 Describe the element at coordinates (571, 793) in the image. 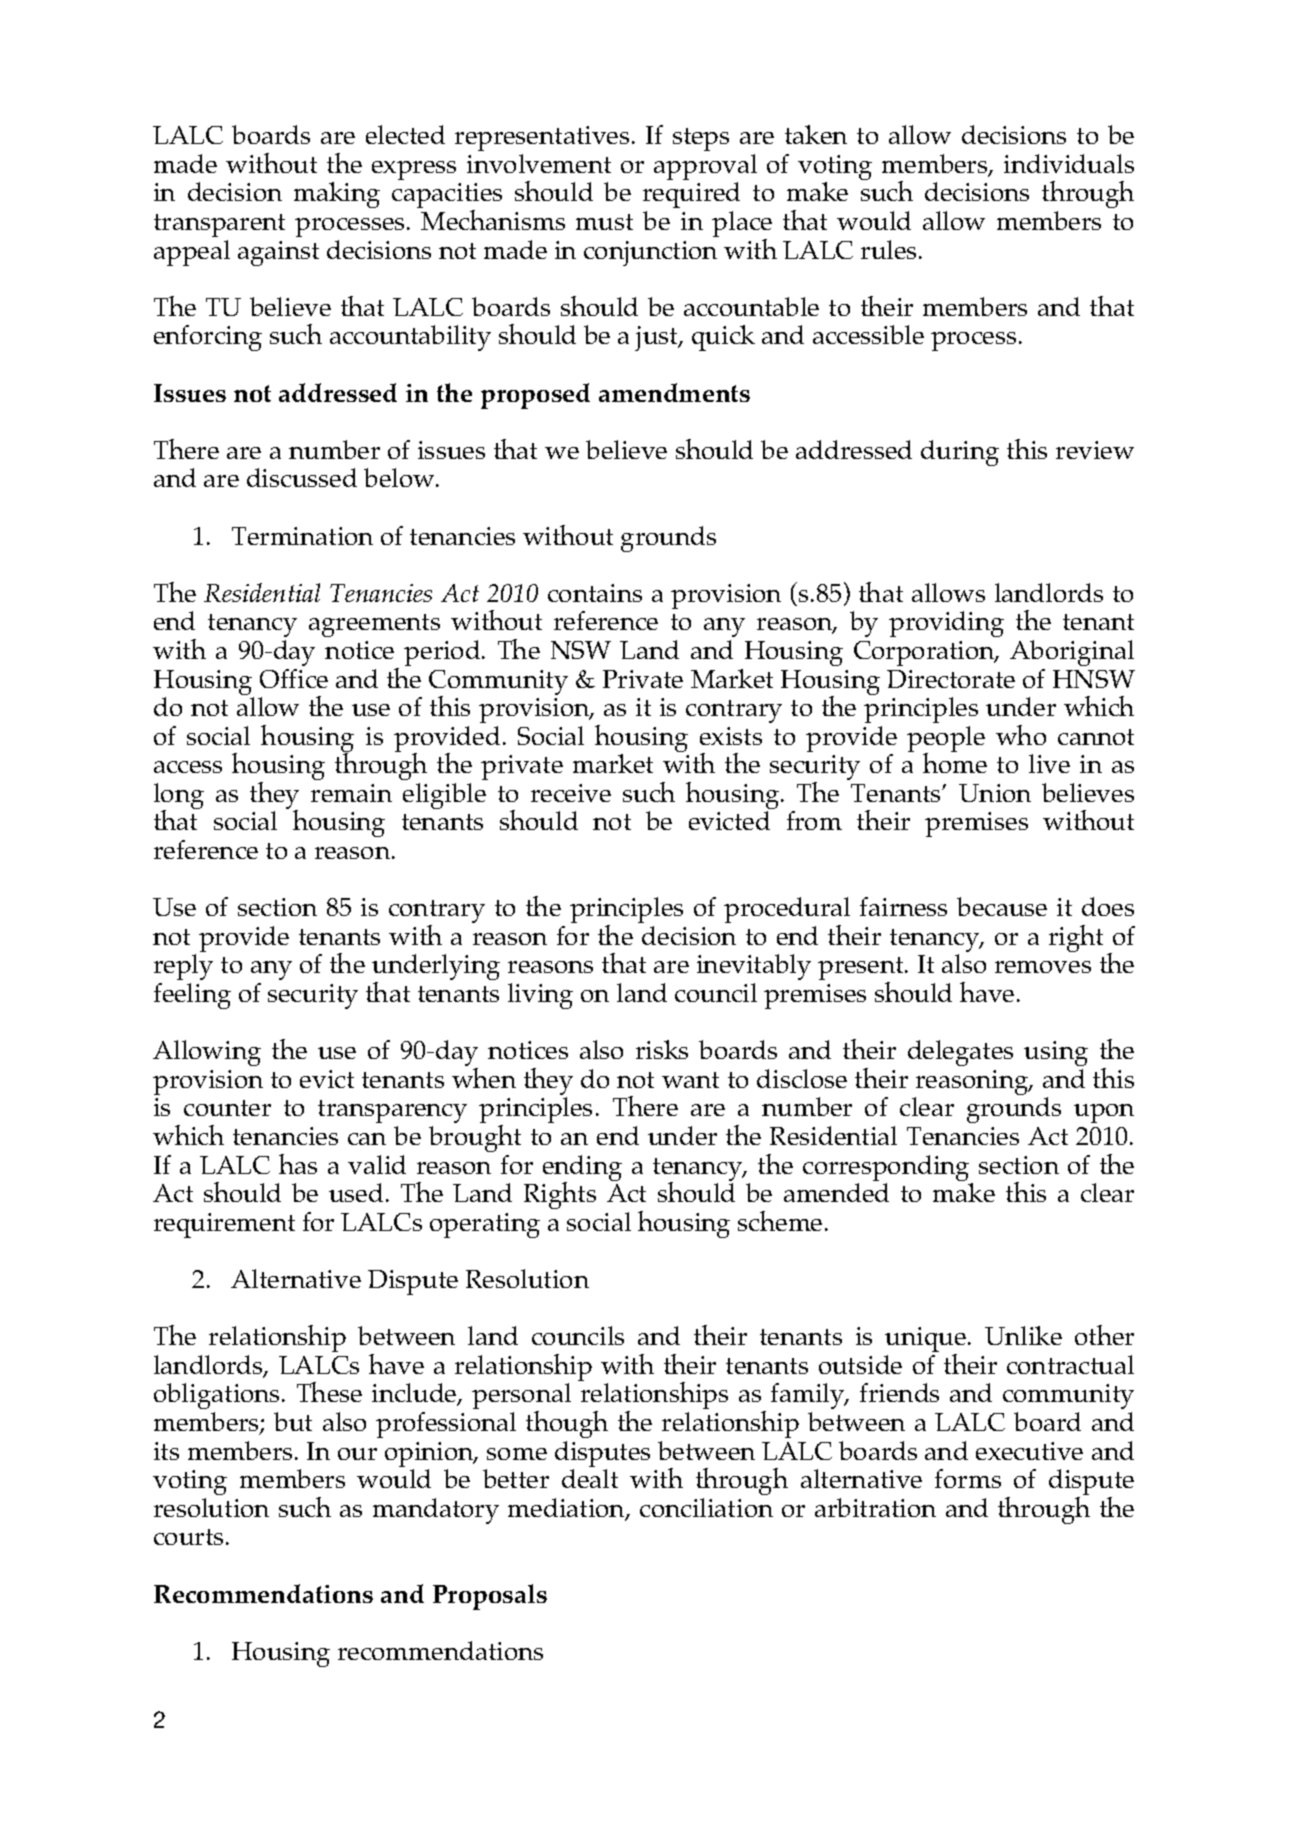

I see `receive` at that location.
